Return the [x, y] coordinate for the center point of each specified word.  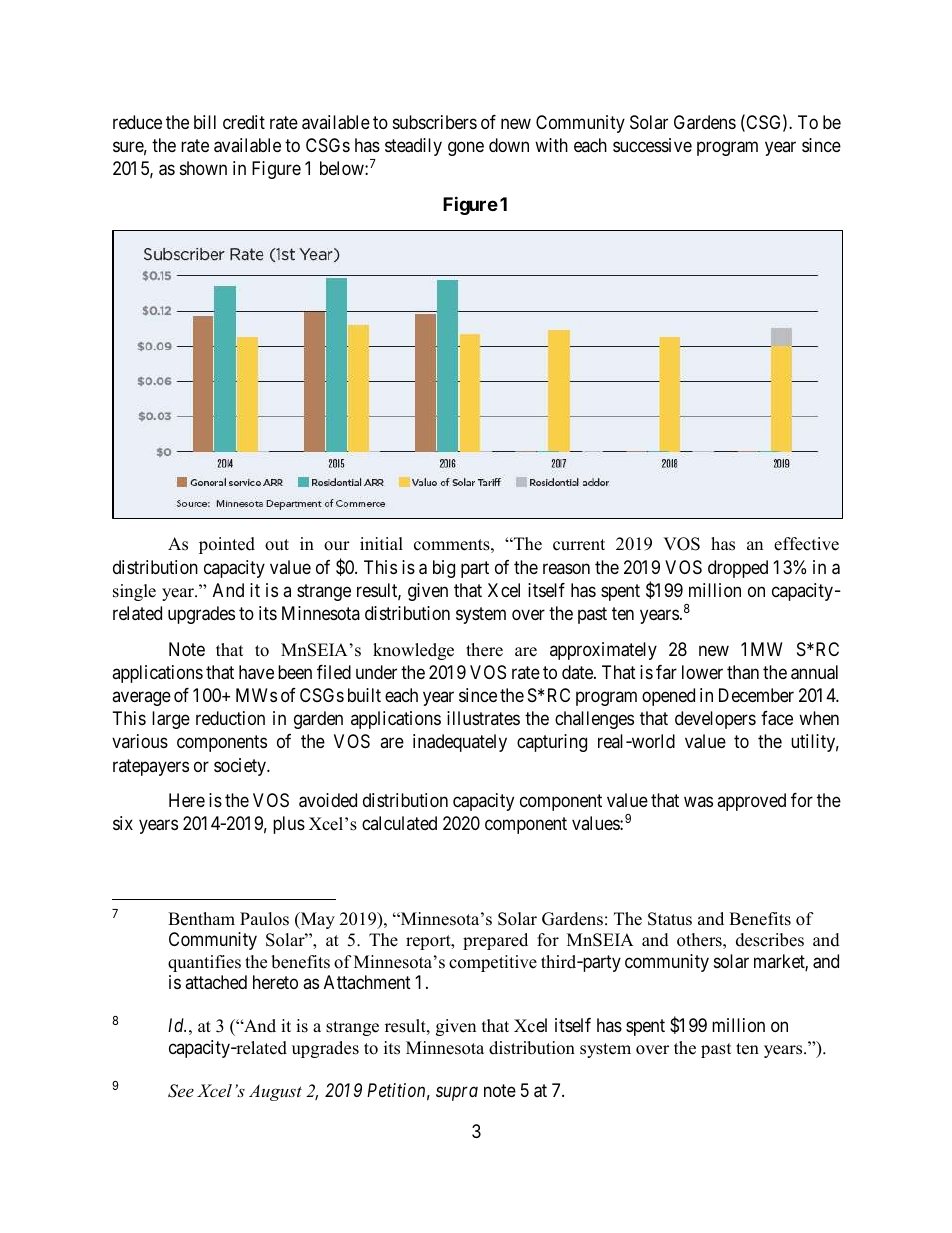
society [241, 767]
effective [806, 544]
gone [466, 149]
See [181, 1091]
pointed [227, 545]
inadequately [460, 743]
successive [652, 145]
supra [457, 1093]
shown [203, 168]
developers [715, 720]
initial [381, 543]
